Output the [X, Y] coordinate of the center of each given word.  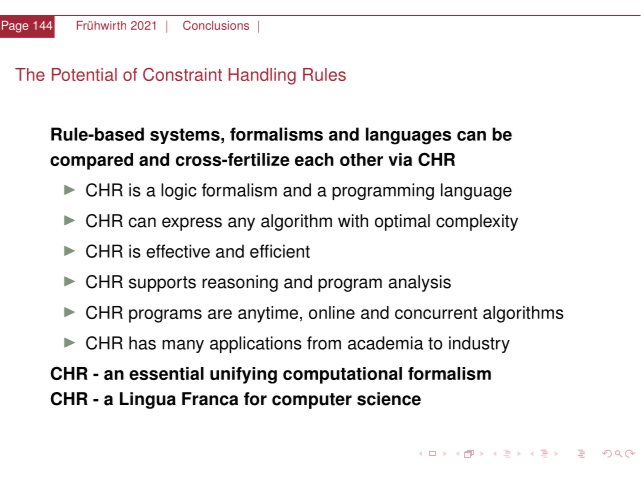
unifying [243, 375]
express [192, 224]
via [400, 159]
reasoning [240, 283]
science [389, 399]
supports [162, 284]
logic [179, 191]
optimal [402, 222]
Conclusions [216, 25]
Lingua [148, 400]
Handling [262, 76]
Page [15, 27]
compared [91, 161]
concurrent [436, 313]
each [314, 159]
